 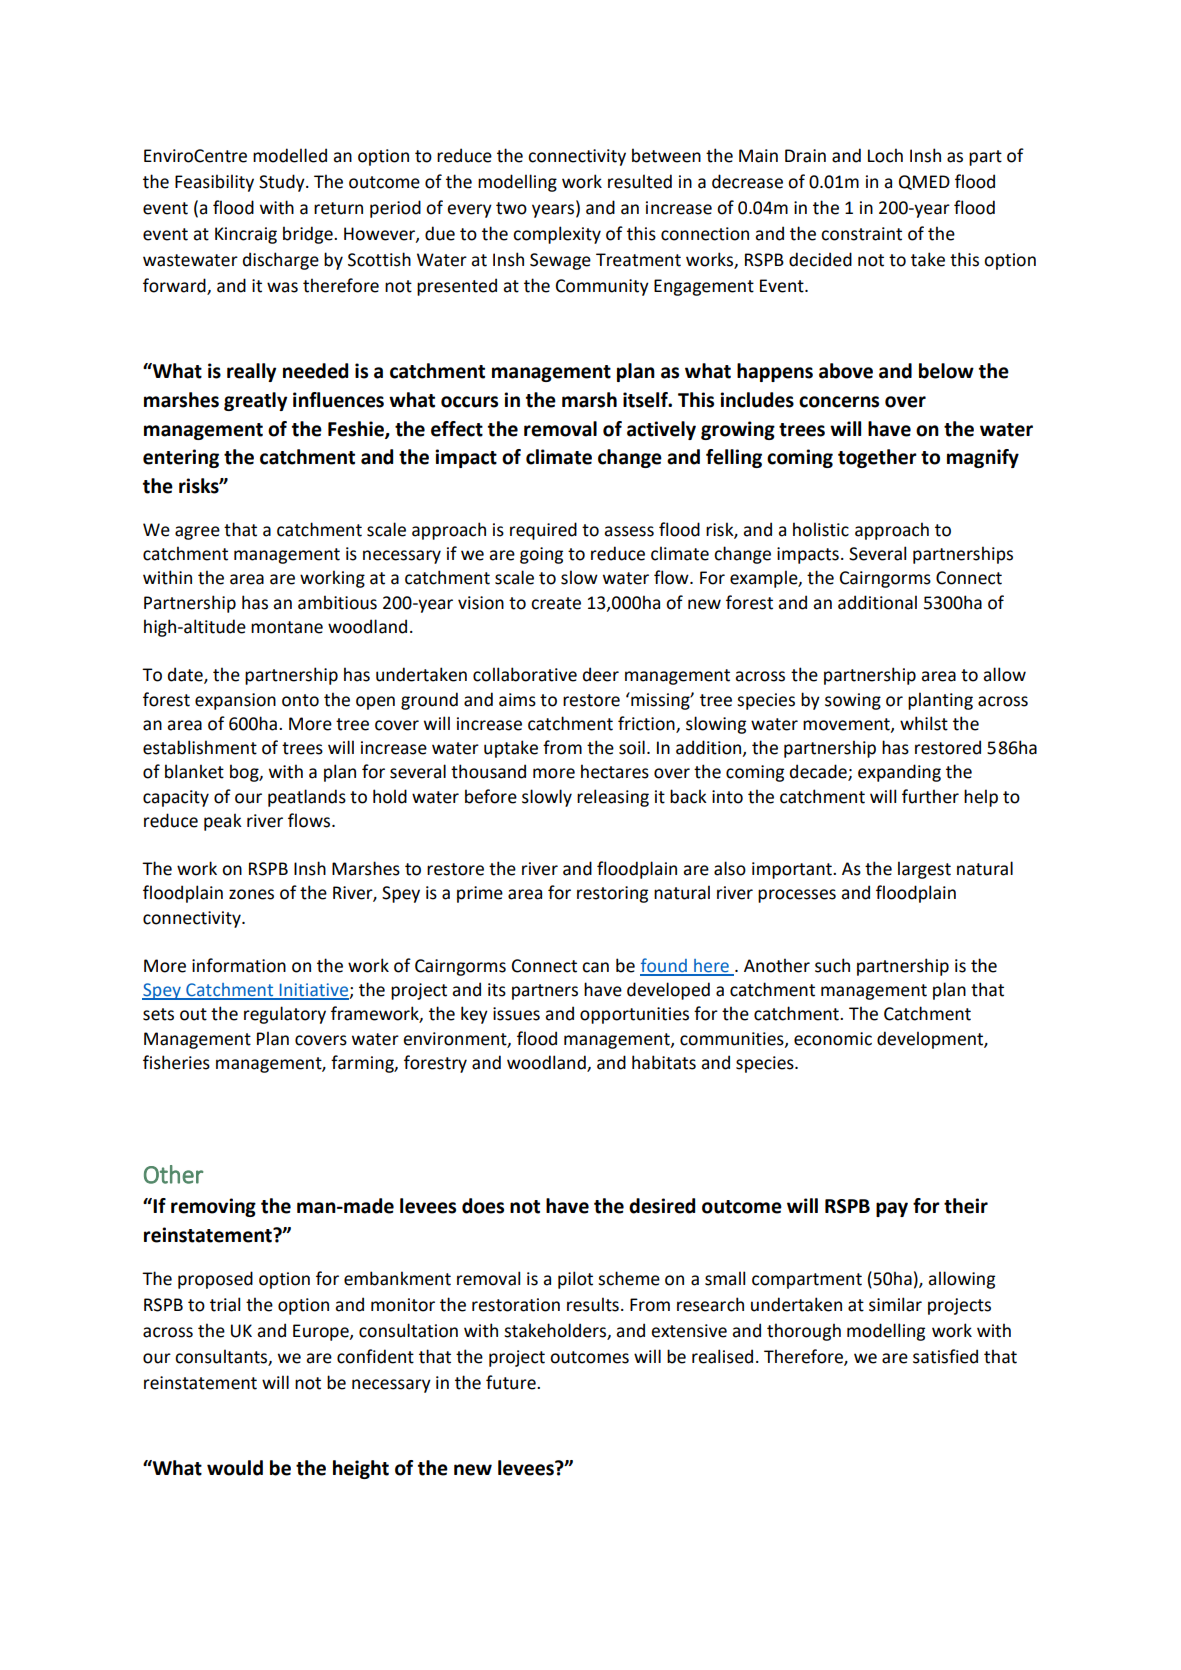 I want to click on complexity, so click(x=557, y=235).
